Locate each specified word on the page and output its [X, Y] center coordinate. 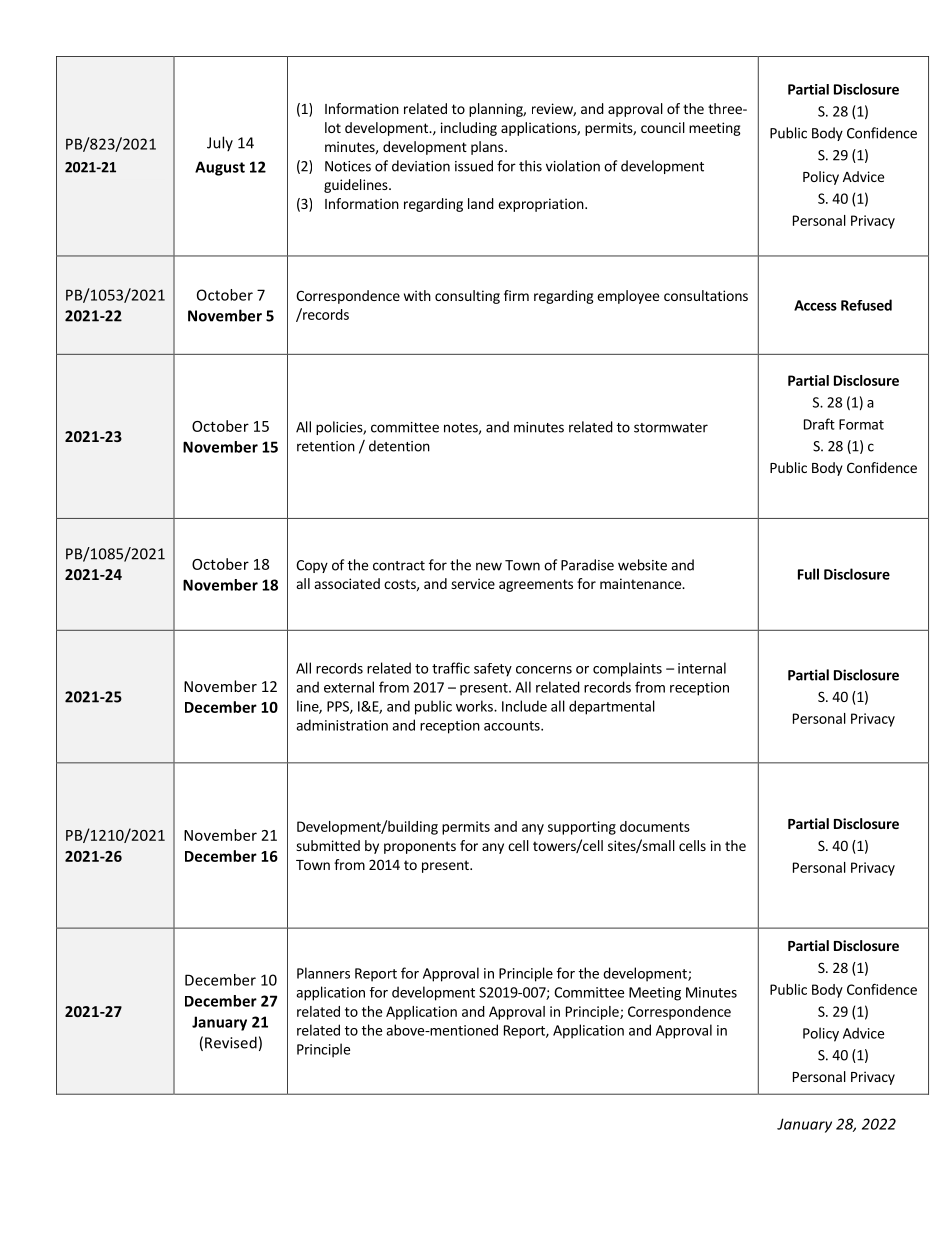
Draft [819, 424]
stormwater [671, 428]
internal [702, 668]
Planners [323, 973]
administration [342, 725]
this [530, 166]
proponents [420, 847]
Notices [348, 166]
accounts [513, 726]
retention [326, 446]
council [663, 127]
